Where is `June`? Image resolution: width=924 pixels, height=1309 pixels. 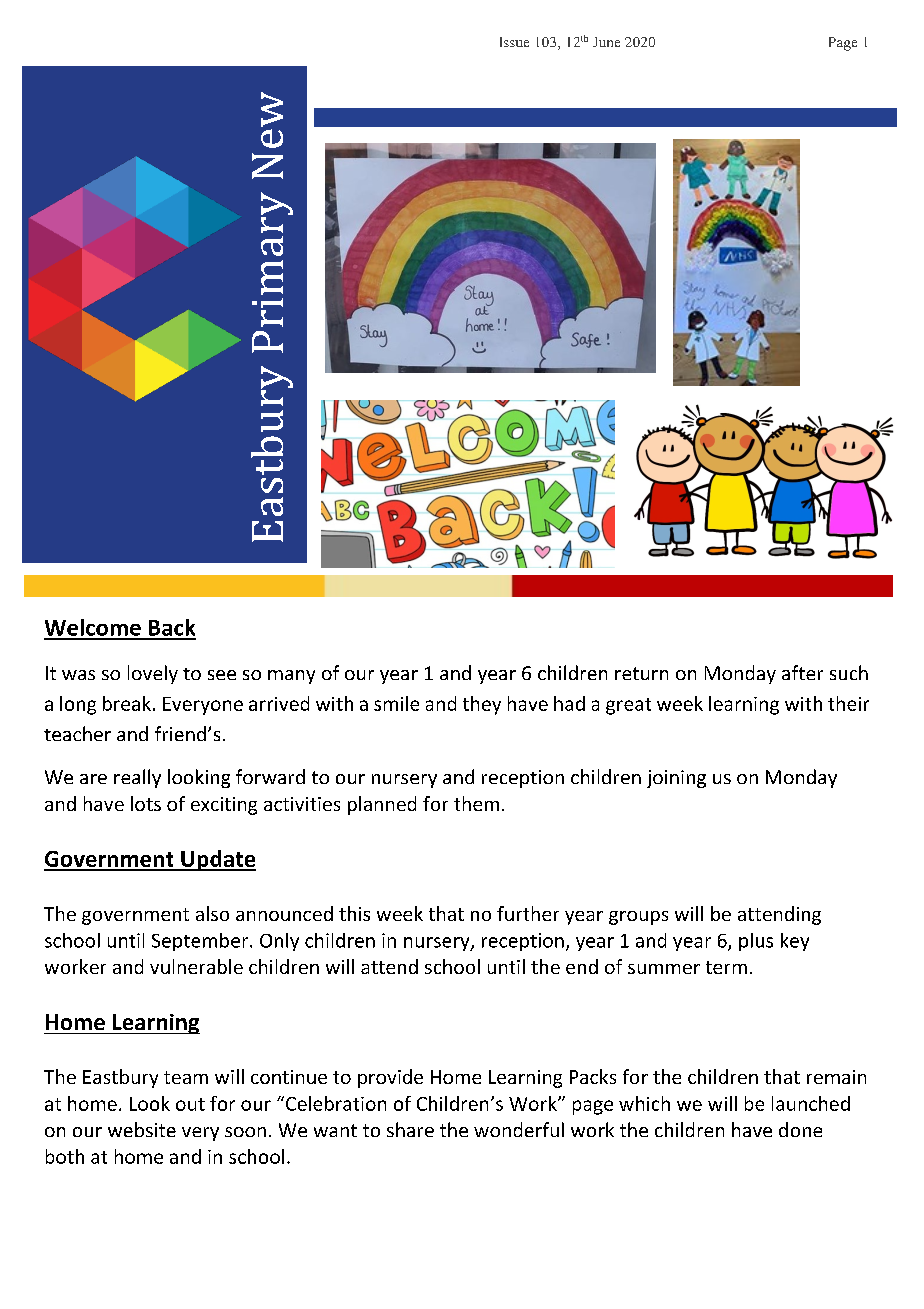
June is located at coordinates (606, 42).
